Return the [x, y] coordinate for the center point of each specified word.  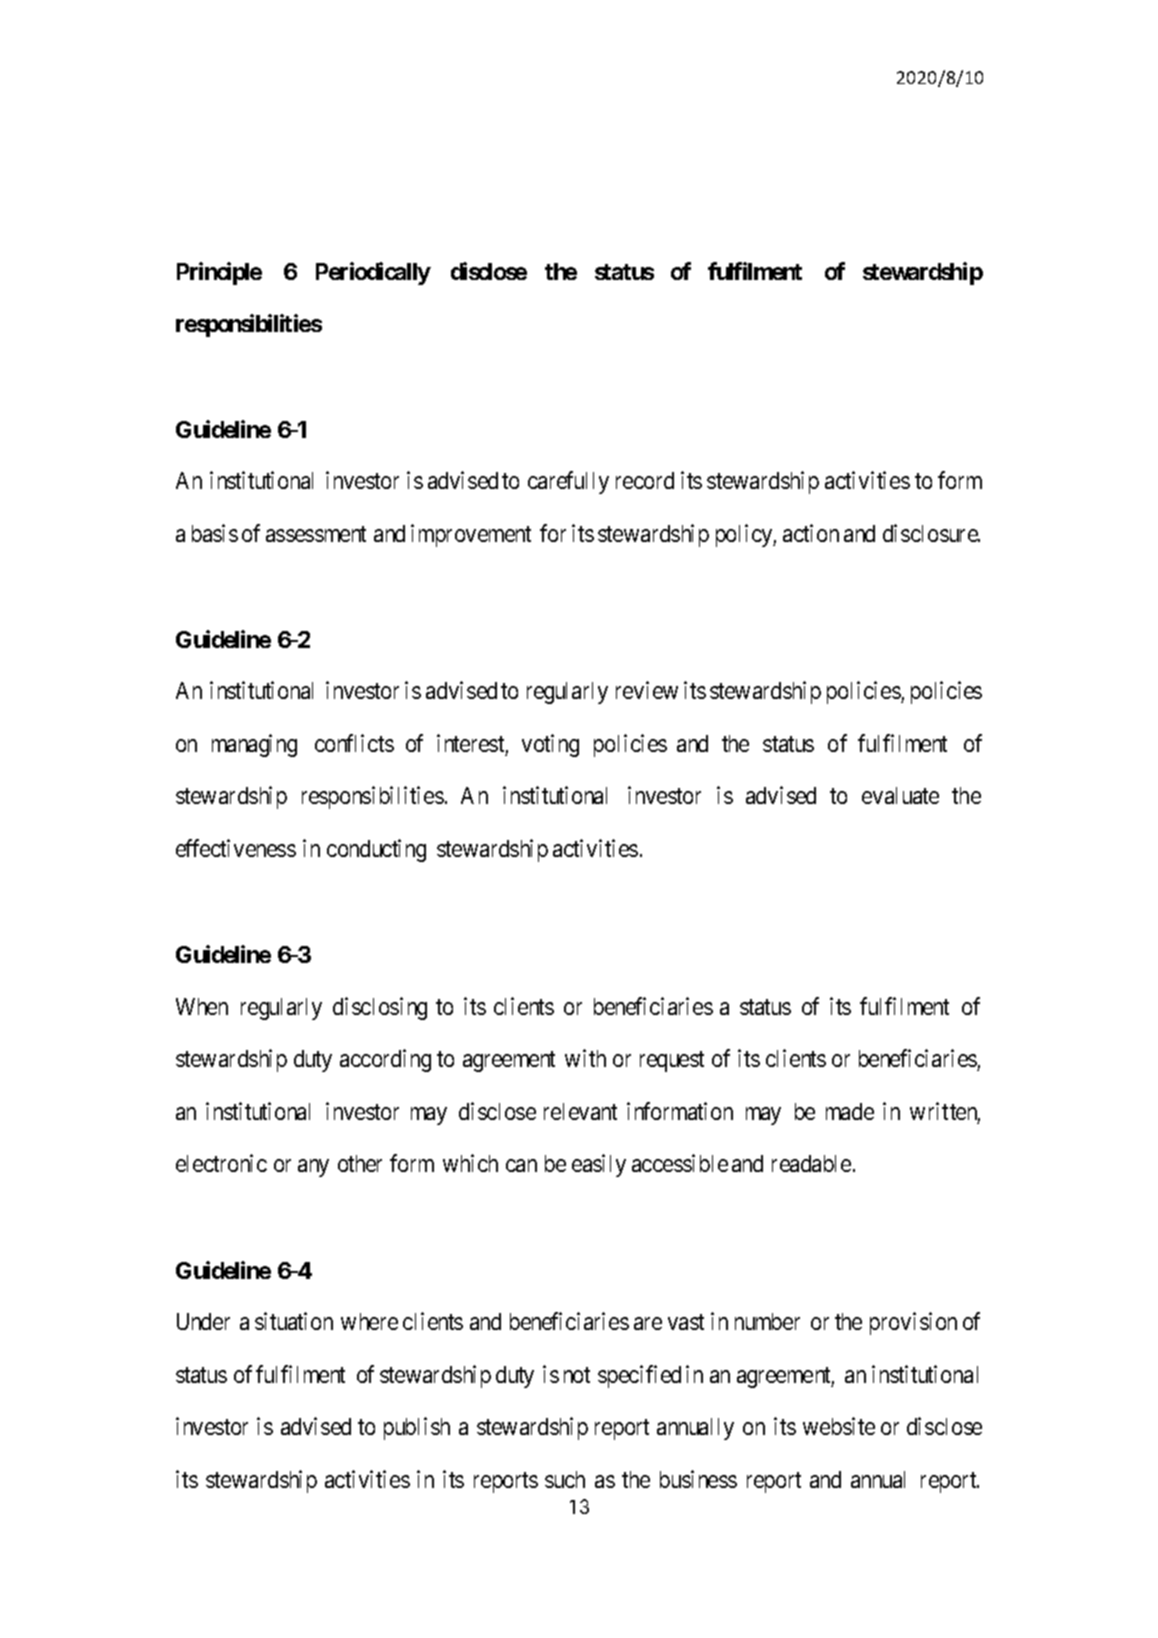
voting [550, 745]
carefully [568, 482]
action [811, 533]
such [565, 1479]
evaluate [900, 795]
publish [417, 1428]
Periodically [373, 273]
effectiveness [236, 848]
